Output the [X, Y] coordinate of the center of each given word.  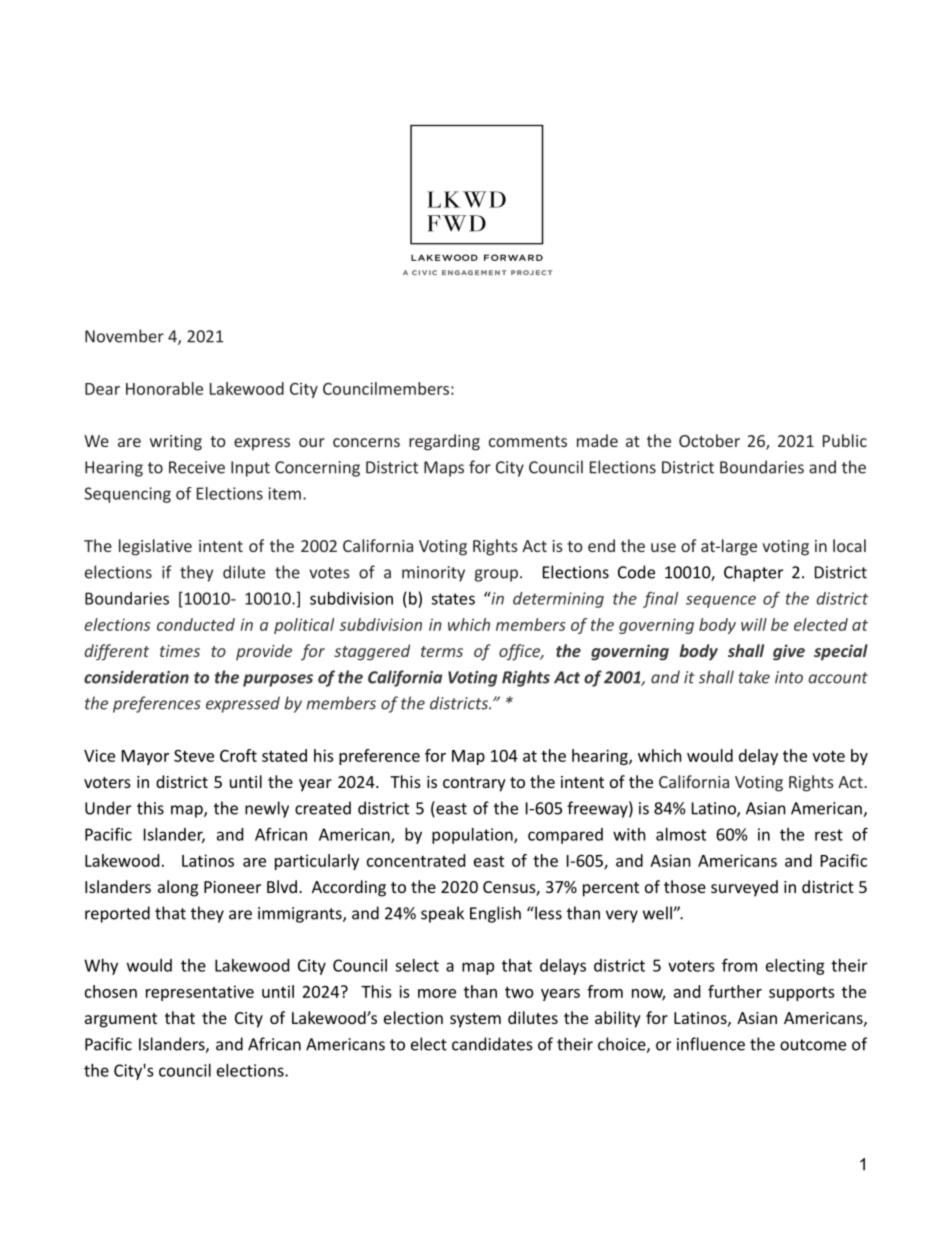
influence [711, 1044]
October [709, 440]
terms [442, 651]
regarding [444, 442]
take [754, 677]
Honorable [164, 388]
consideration [136, 677]
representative [200, 993]
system [475, 1020]
